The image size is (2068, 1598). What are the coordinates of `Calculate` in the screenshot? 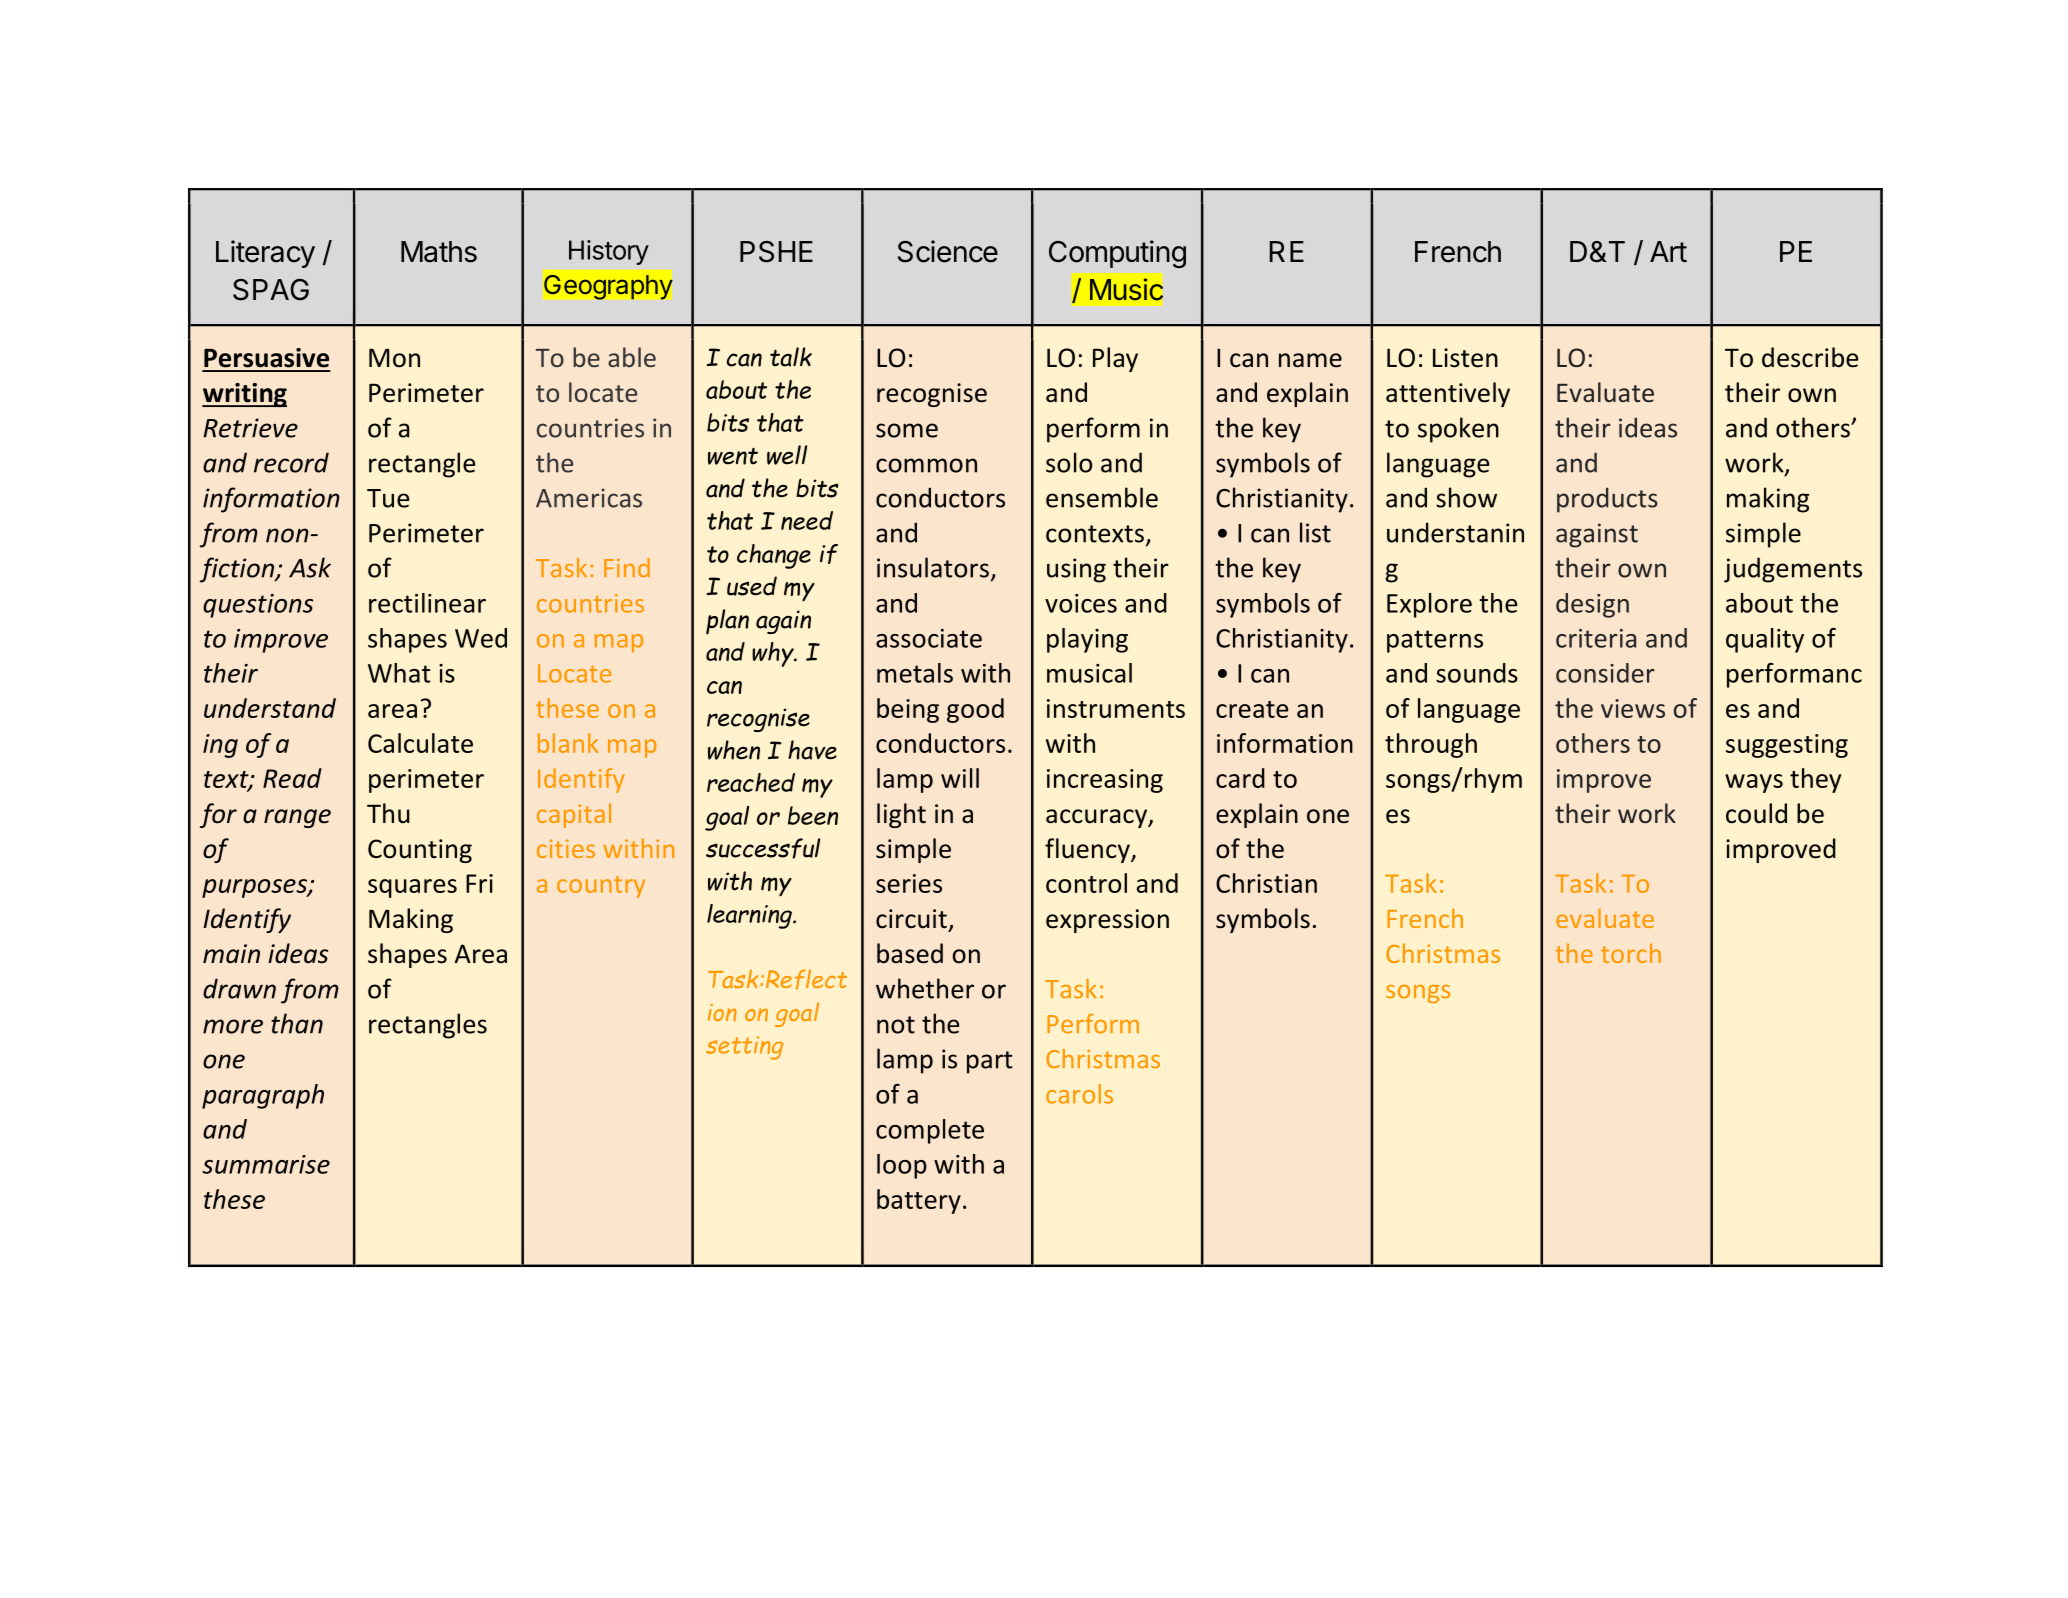 It's located at (420, 743).
